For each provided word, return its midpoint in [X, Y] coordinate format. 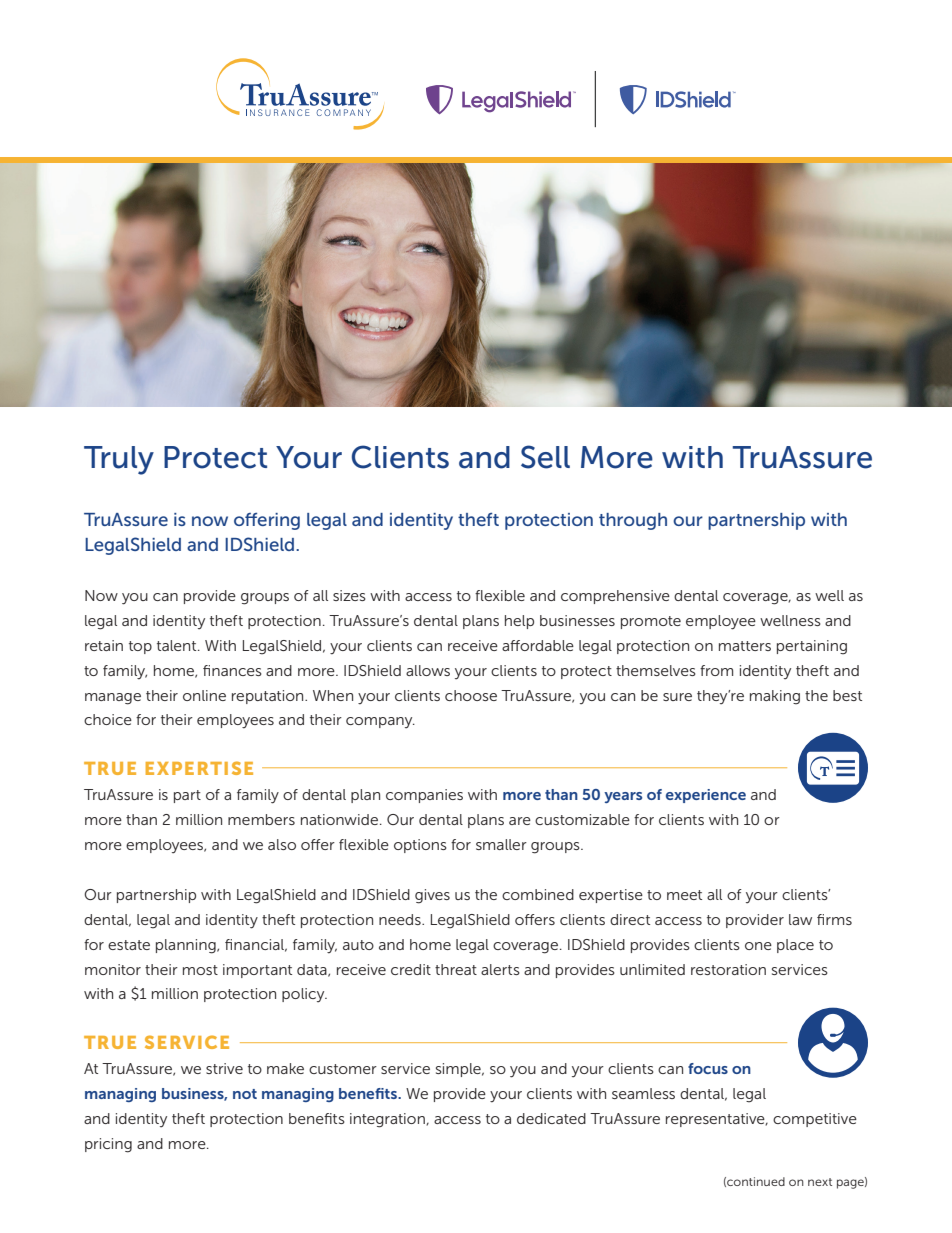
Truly [119, 460]
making [775, 697]
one [758, 946]
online [204, 695]
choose [471, 695]
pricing [108, 1145]
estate [129, 945]
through [633, 521]
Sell [545, 457]
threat [456, 969]
